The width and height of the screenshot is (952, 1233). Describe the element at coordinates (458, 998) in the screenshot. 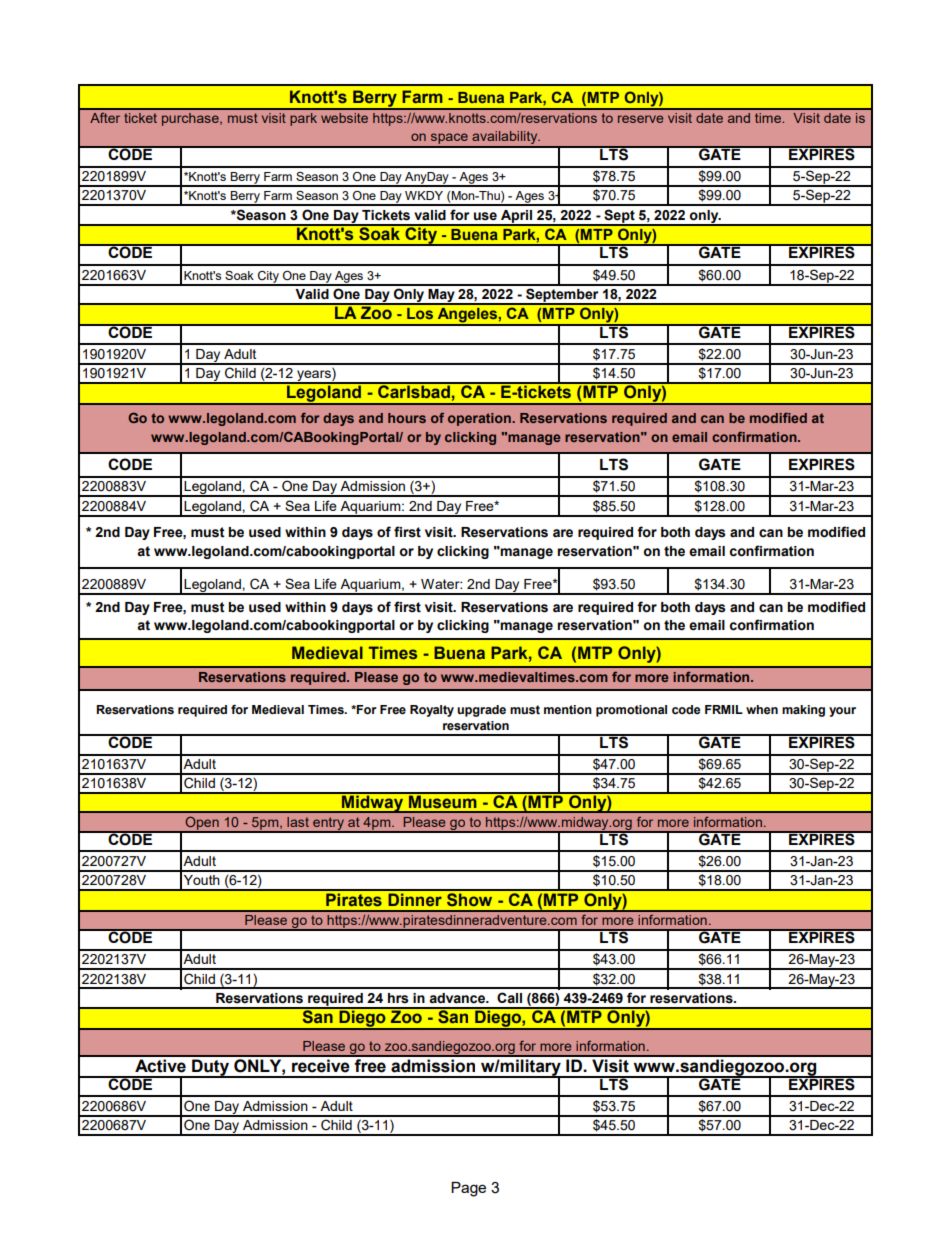

I see `advance` at that location.
